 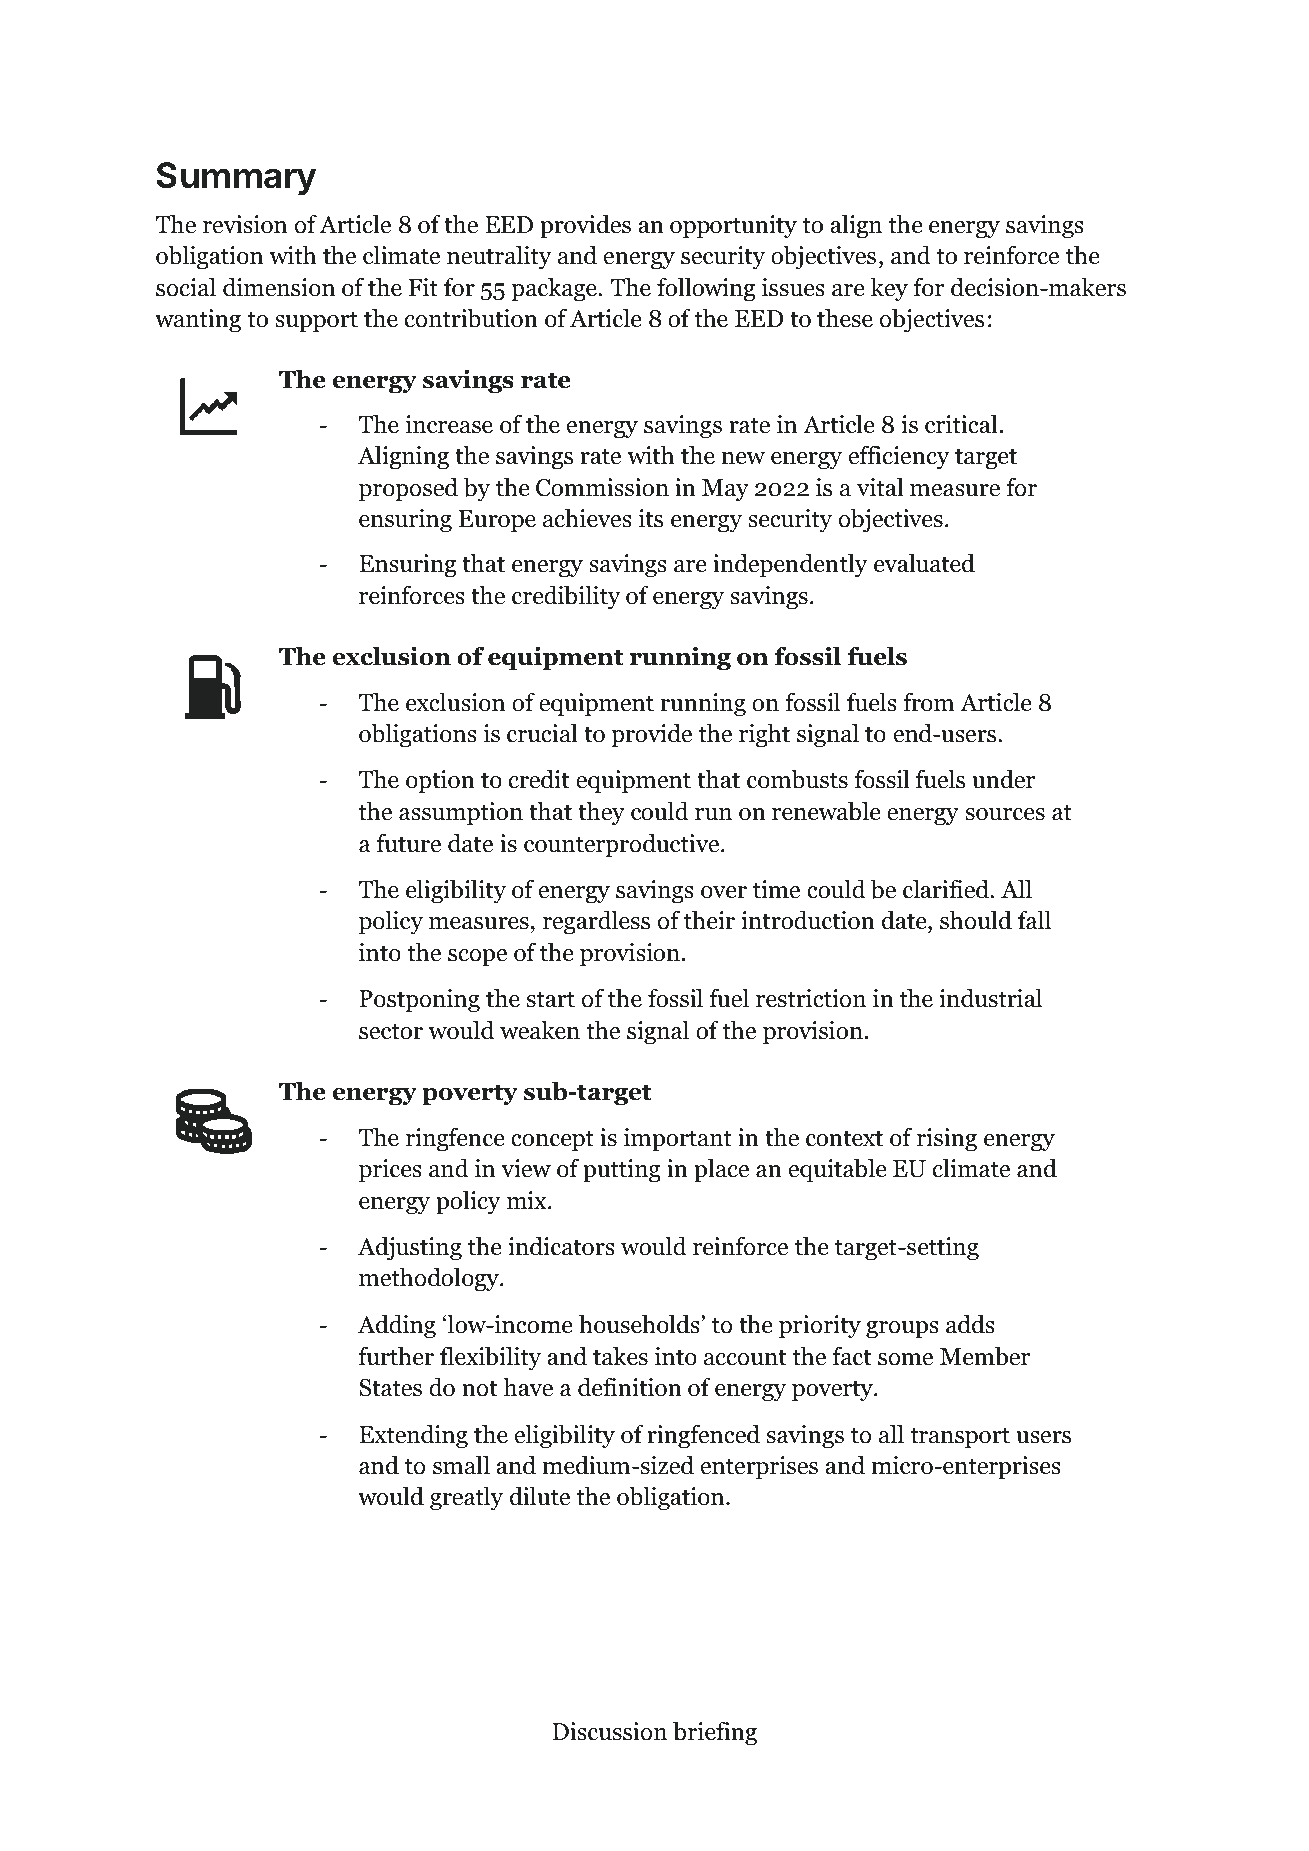 I want to click on prices, so click(x=390, y=1171).
